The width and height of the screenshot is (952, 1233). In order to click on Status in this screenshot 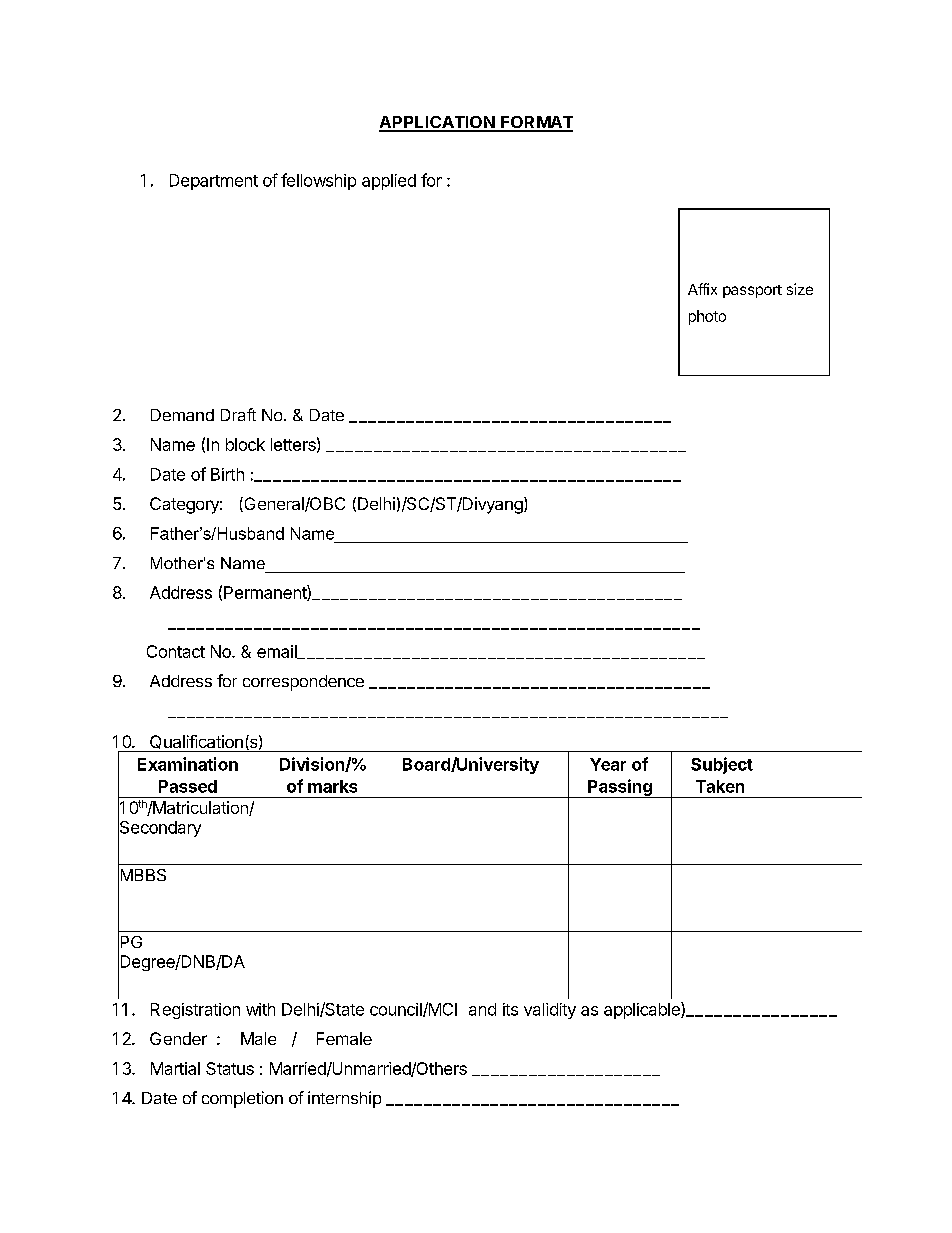, I will do `click(230, 1068)`.
